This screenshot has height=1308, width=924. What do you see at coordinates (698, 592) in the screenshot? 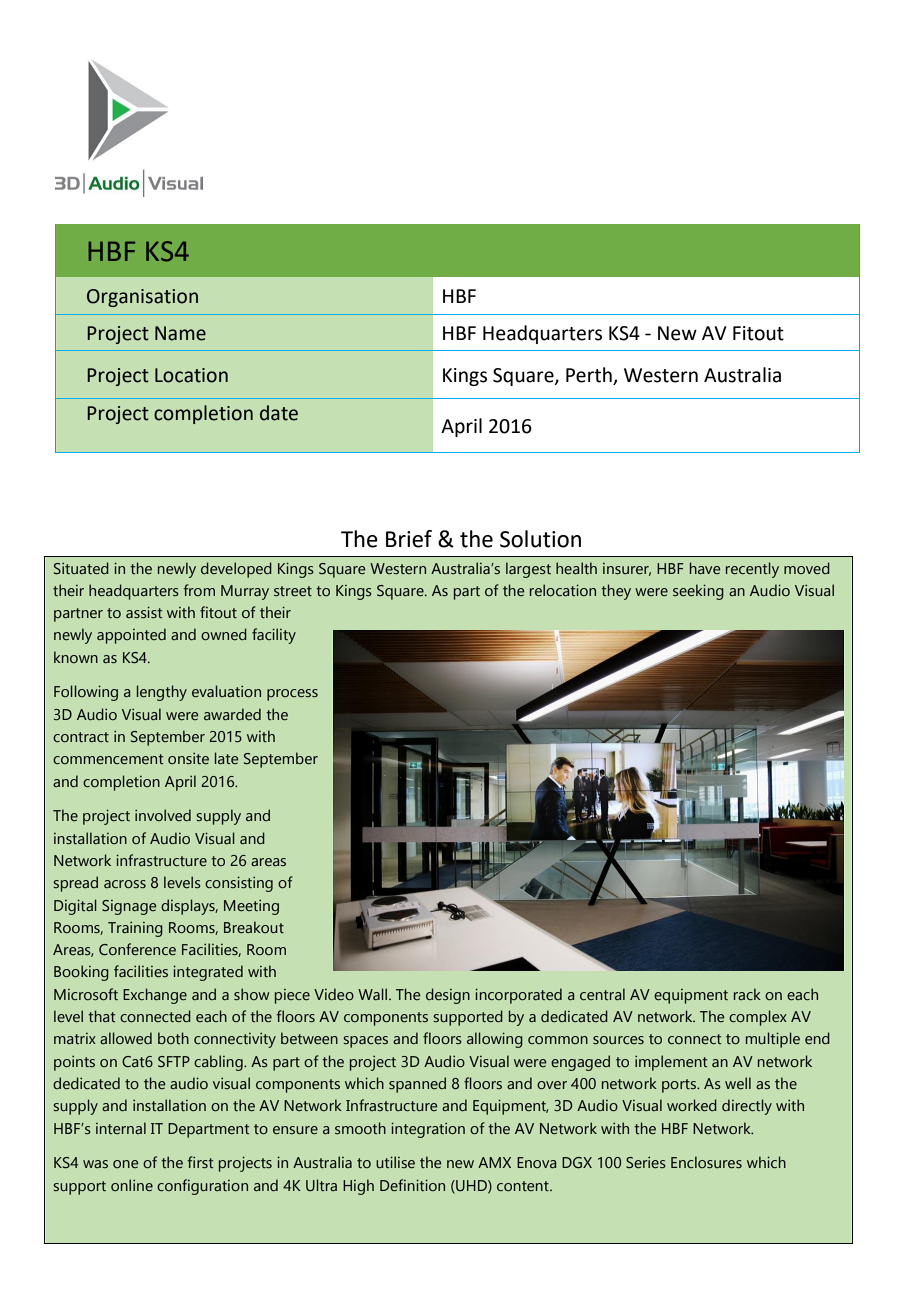
I see `seeking` at bounding box center [698, 592].
